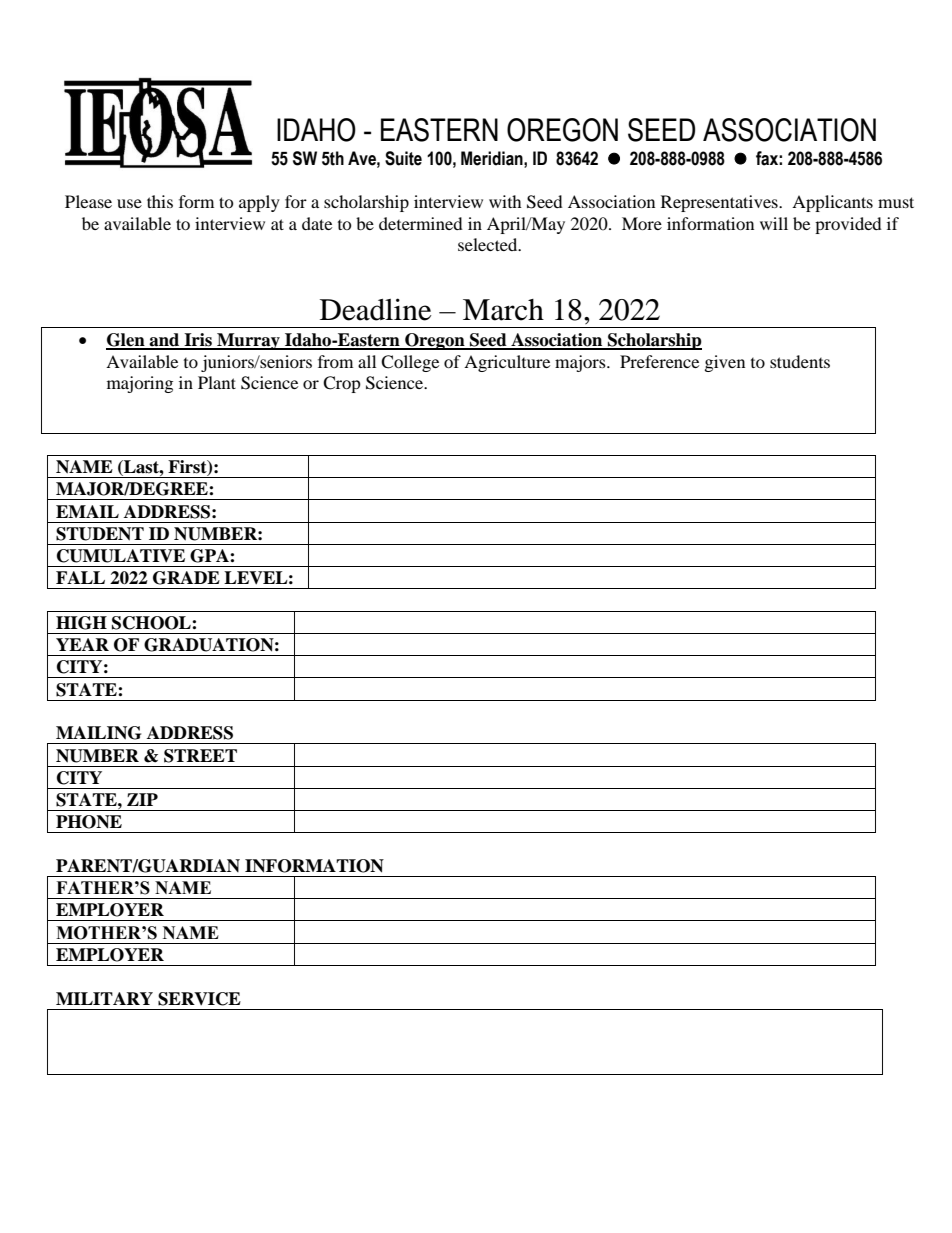 The image size is (952, 1233). What do you see at coordinates (199, 999) in the document?
I see `SERVICE` at bounding box center [199, 999].
